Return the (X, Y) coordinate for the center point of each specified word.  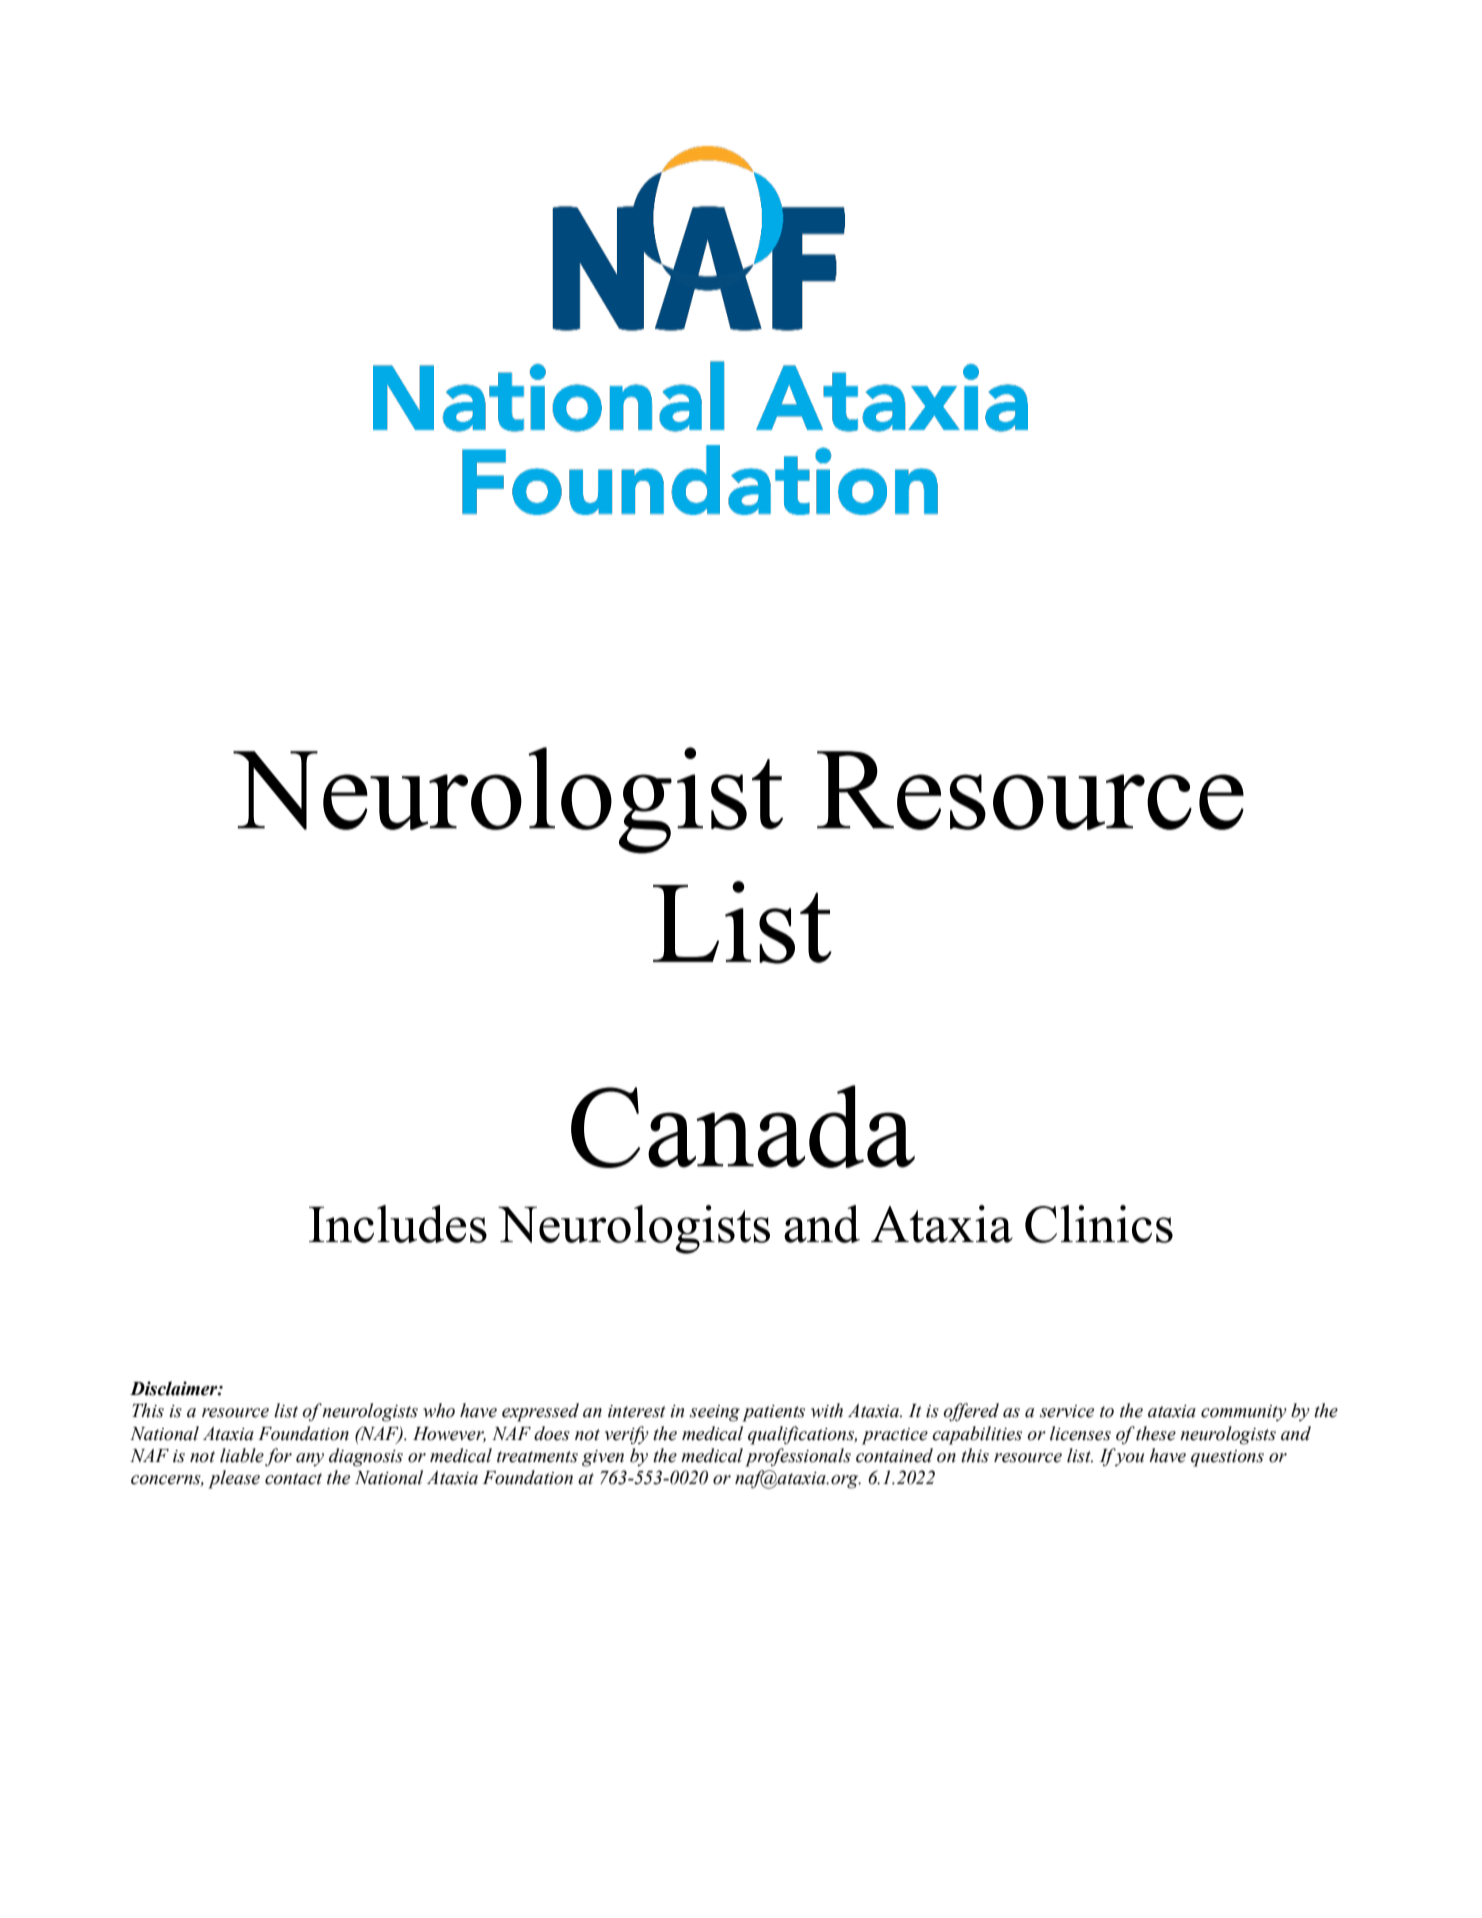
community (1244, 1413)
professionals (798, 1457)
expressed (540, 1412)
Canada (743, 1126)
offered (971, 1412)
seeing (715, 1413)
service (1067, 1411)
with (827, 1410)
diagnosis (366, 1457)
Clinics (1099, 1224)
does (552, 1433)
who (439, 1410)
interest (637, 1411)
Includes (398, 1224)
